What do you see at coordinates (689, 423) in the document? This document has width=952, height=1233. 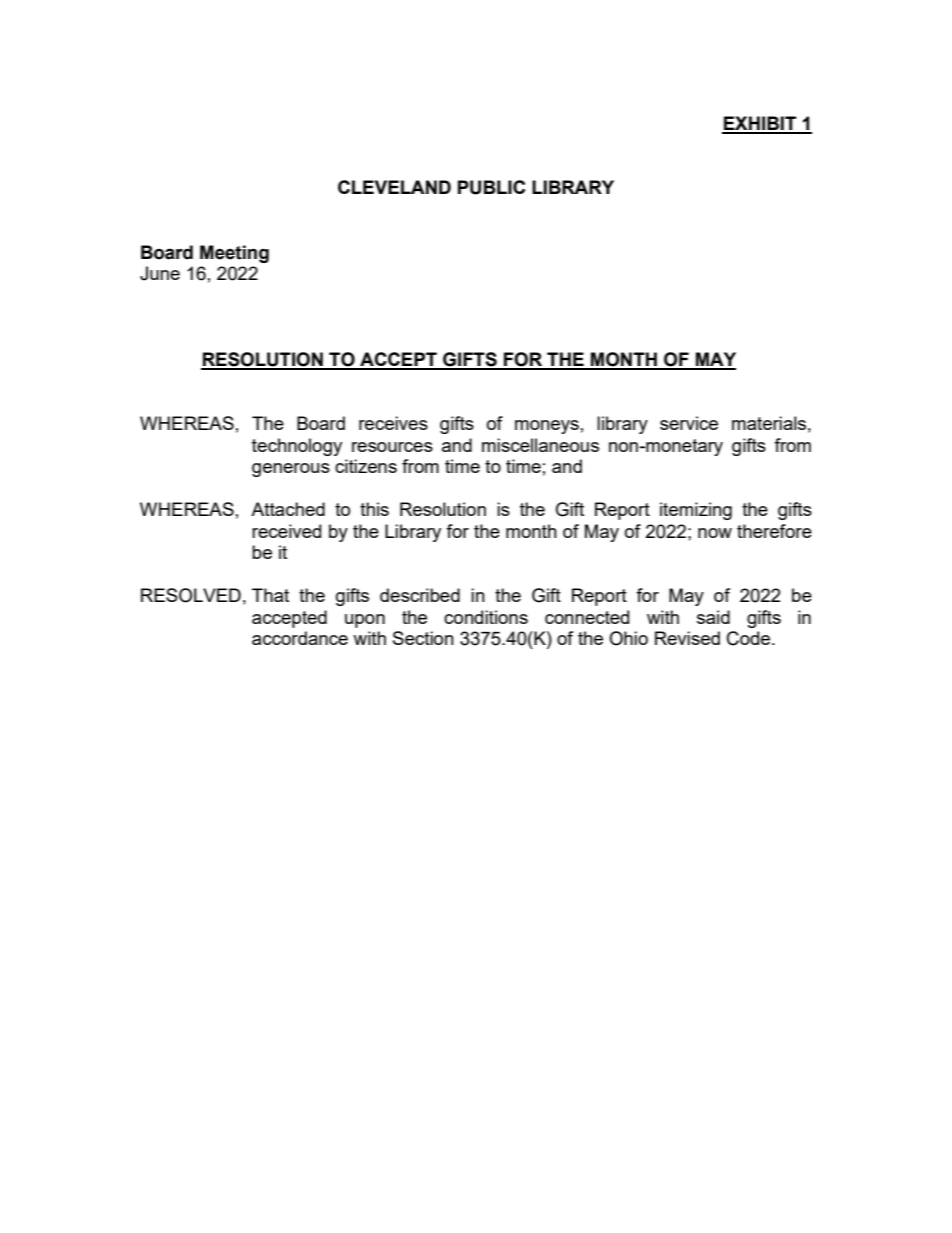 I see `service` at bounding box center [689, 423].
